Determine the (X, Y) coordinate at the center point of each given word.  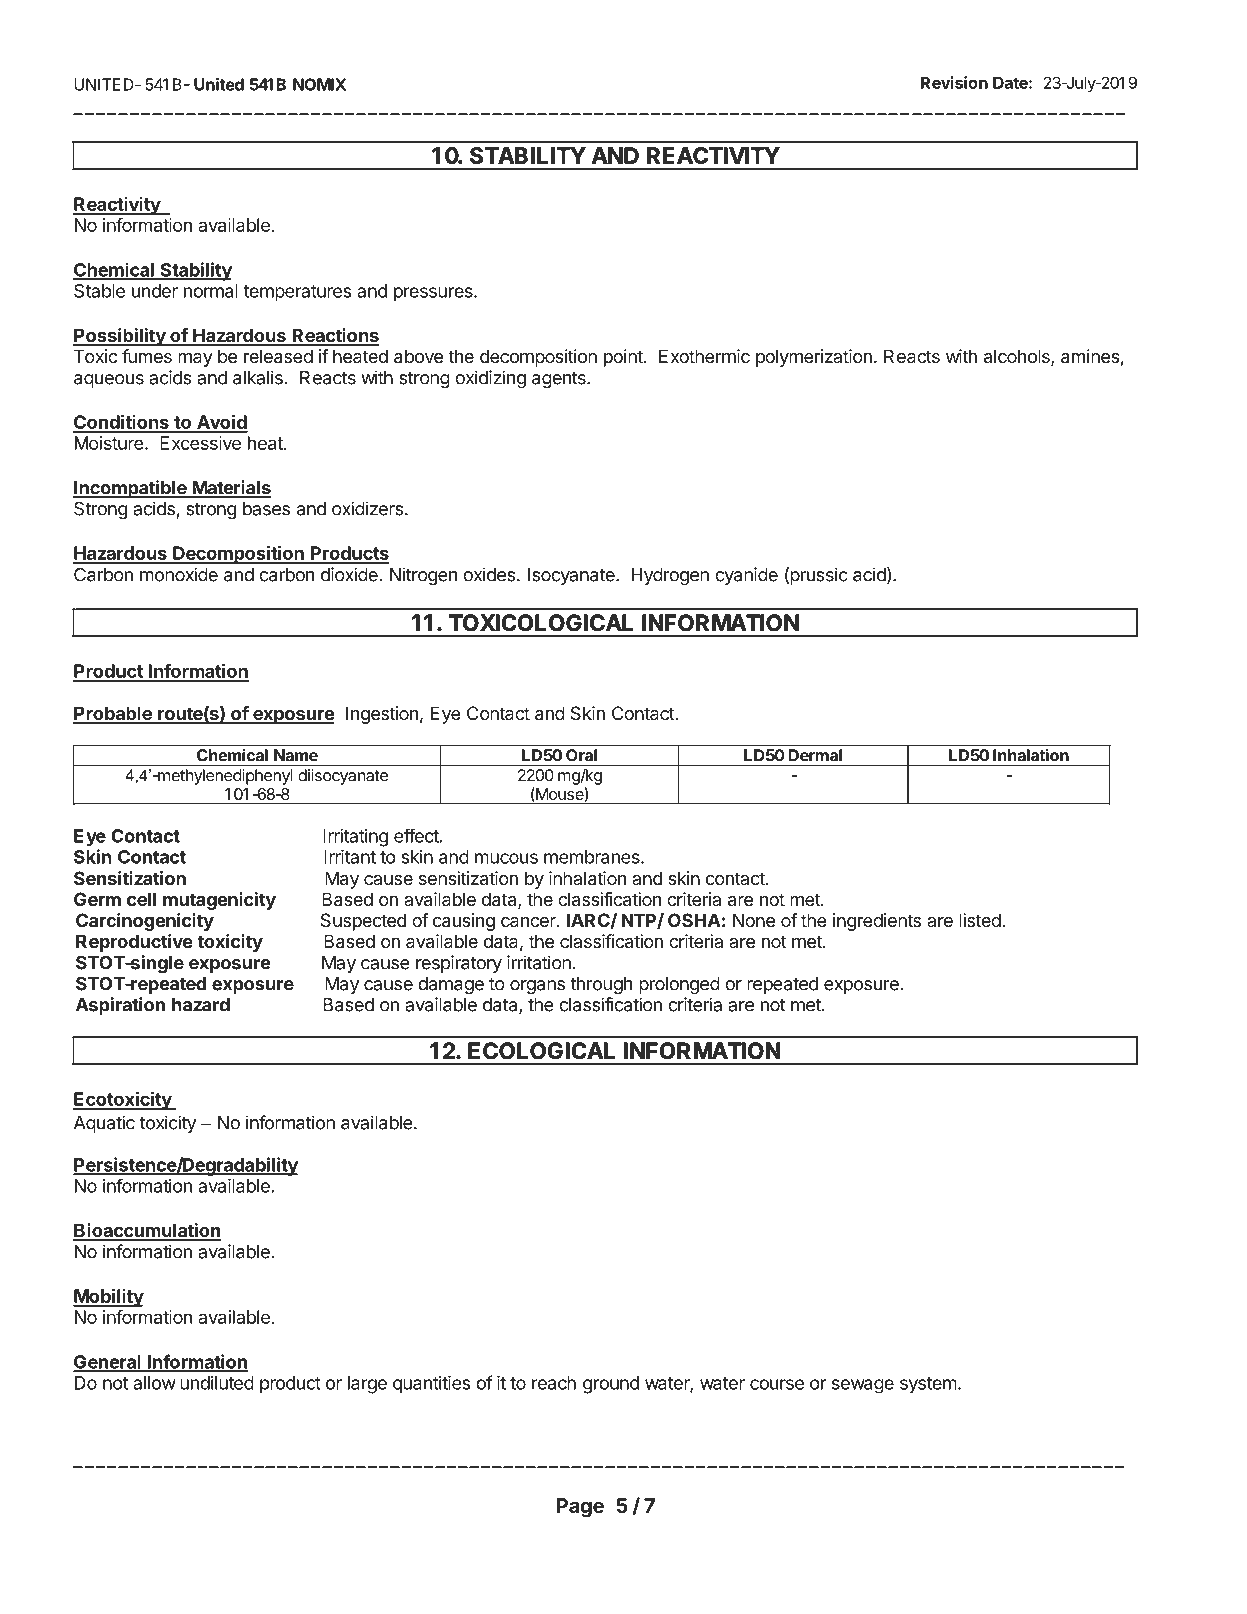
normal (211, 291)
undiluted (217, 1383)
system (928, 1385)
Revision (954, 82)
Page (580, 1508)
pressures (434, 294)
